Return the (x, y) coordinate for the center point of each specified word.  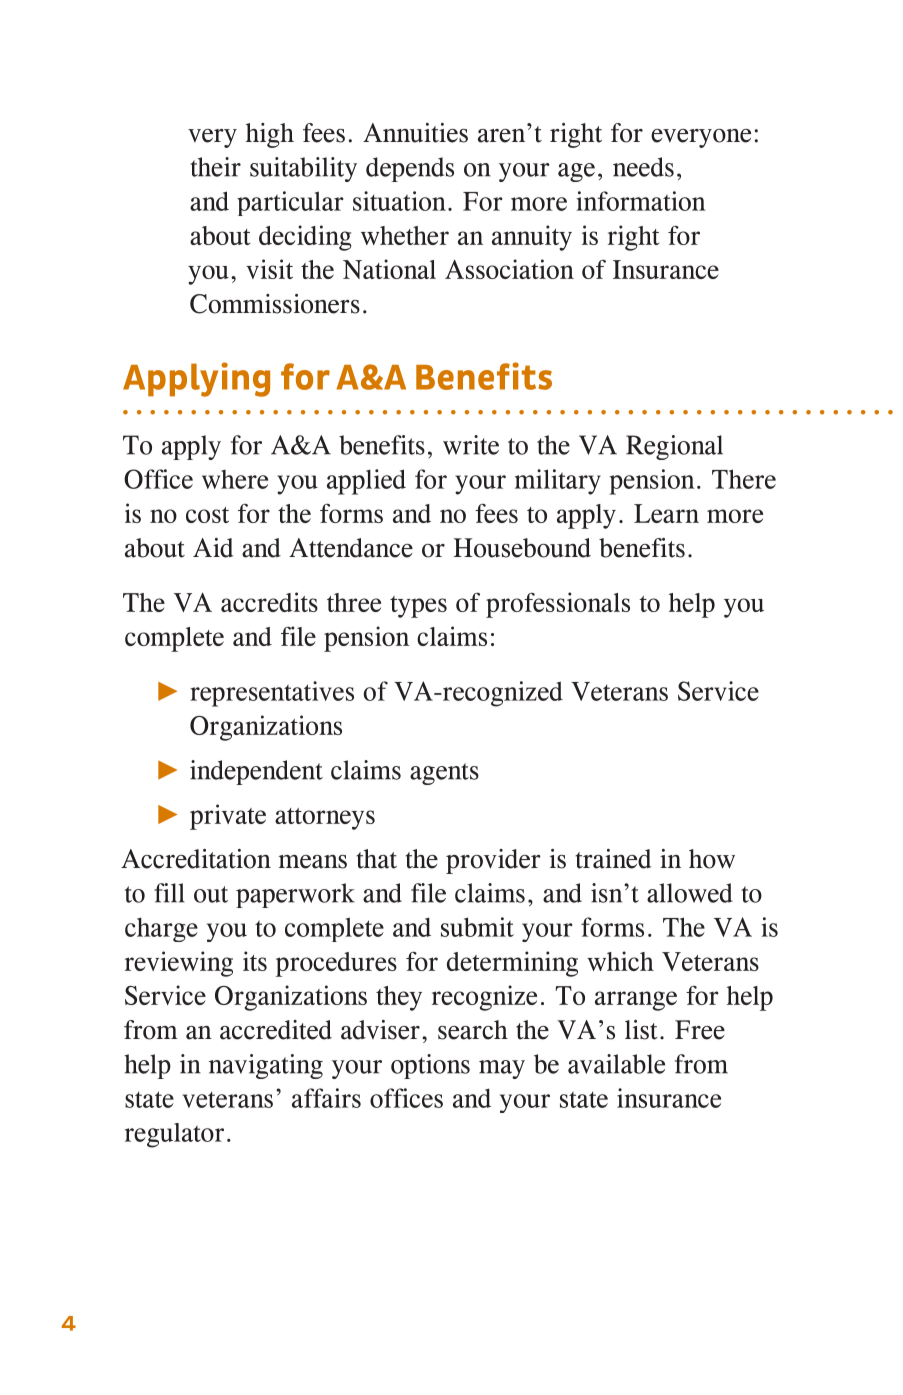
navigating (266, 1066)
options (430, 1066)
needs (643, 167)
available (616, 1064)
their (215, 167)
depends (410, 169)
